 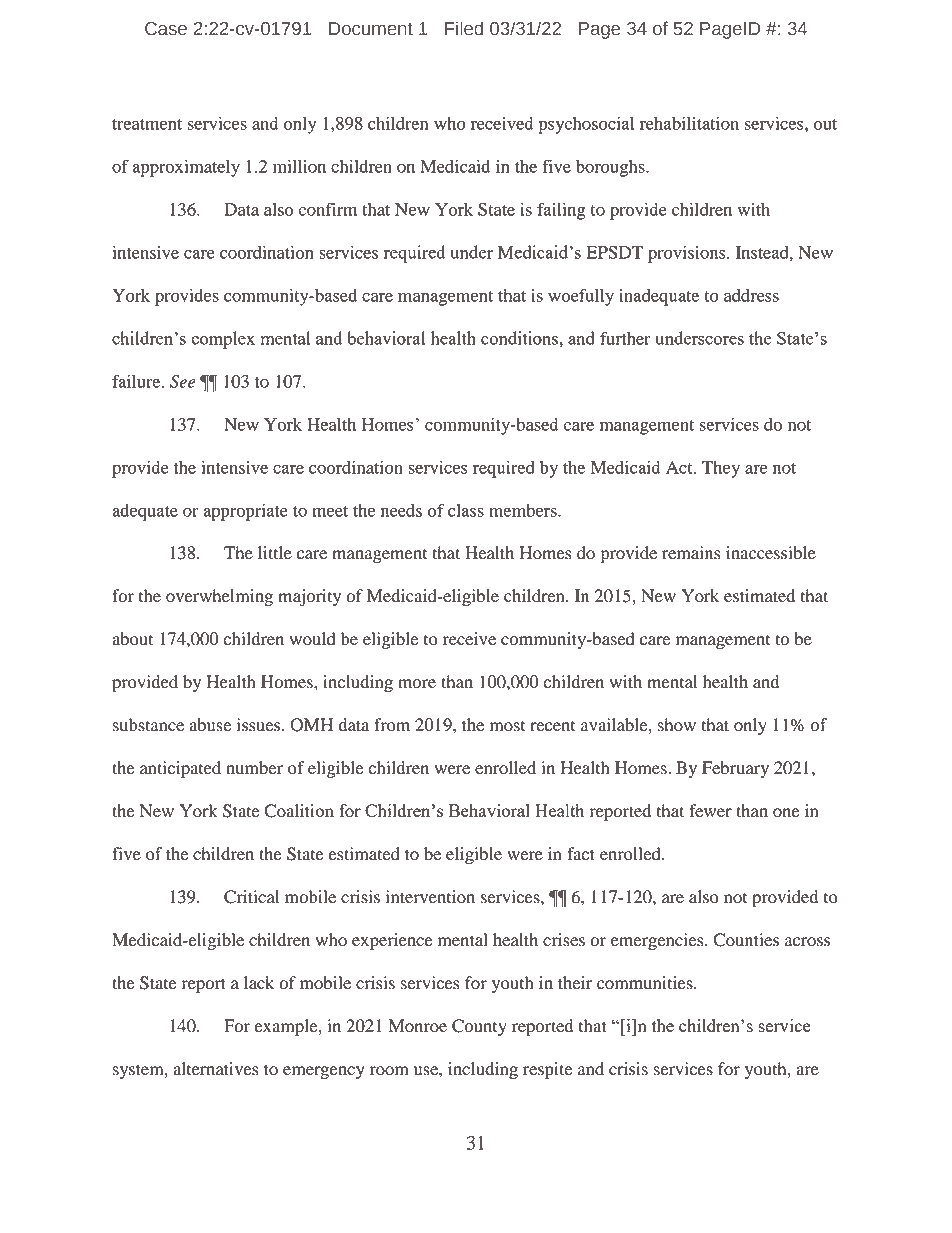 I want to click on rehabilitation, so click(x=689, y=123).
